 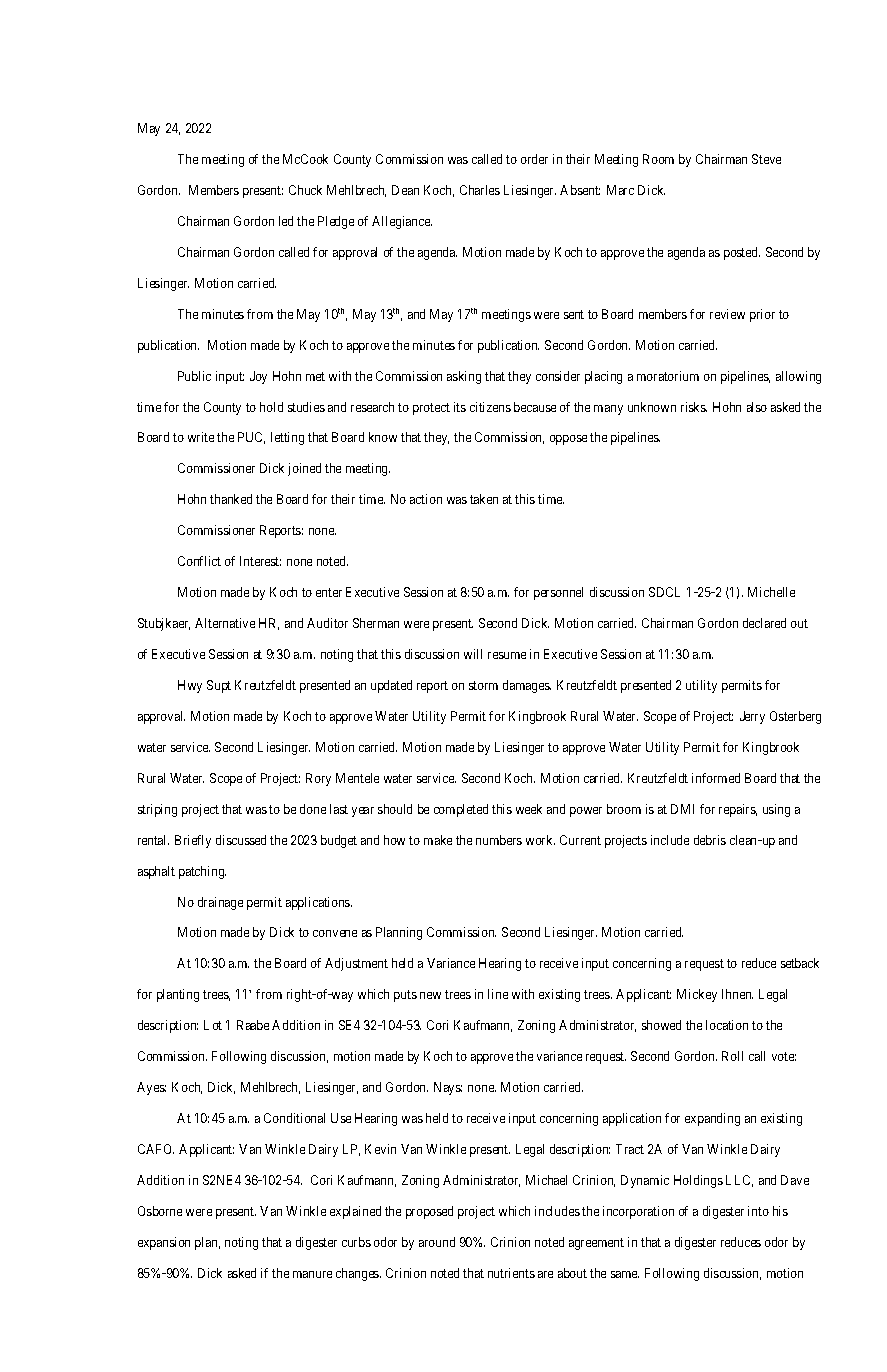 What do you see at coordinates (480, 190) in the page?
I see `Charles` at bounding box center [480, 190].
